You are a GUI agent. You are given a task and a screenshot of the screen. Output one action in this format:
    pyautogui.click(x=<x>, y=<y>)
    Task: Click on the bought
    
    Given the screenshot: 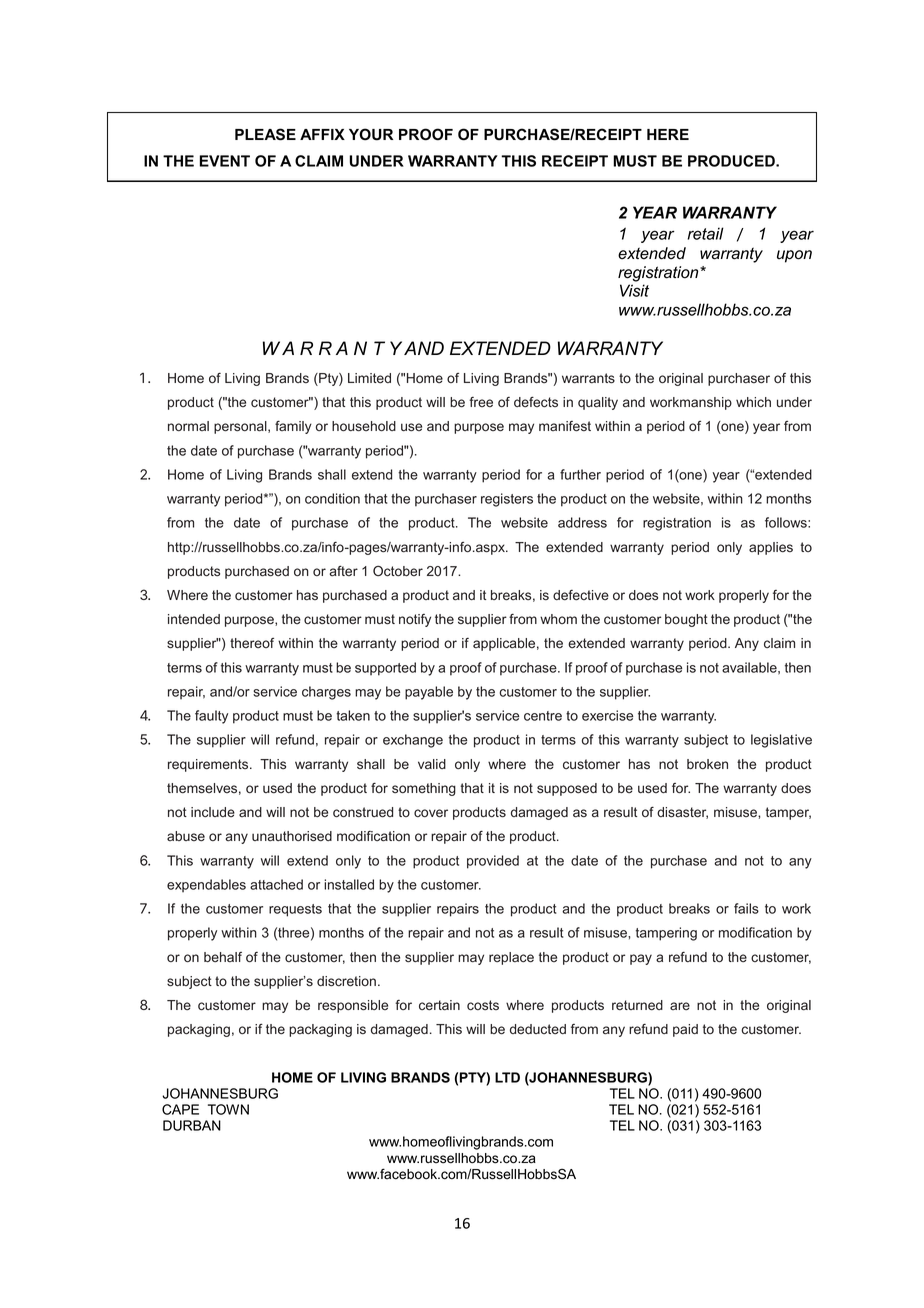 What is the action you would take?
    pyautogui.click(x=686, y=620)
